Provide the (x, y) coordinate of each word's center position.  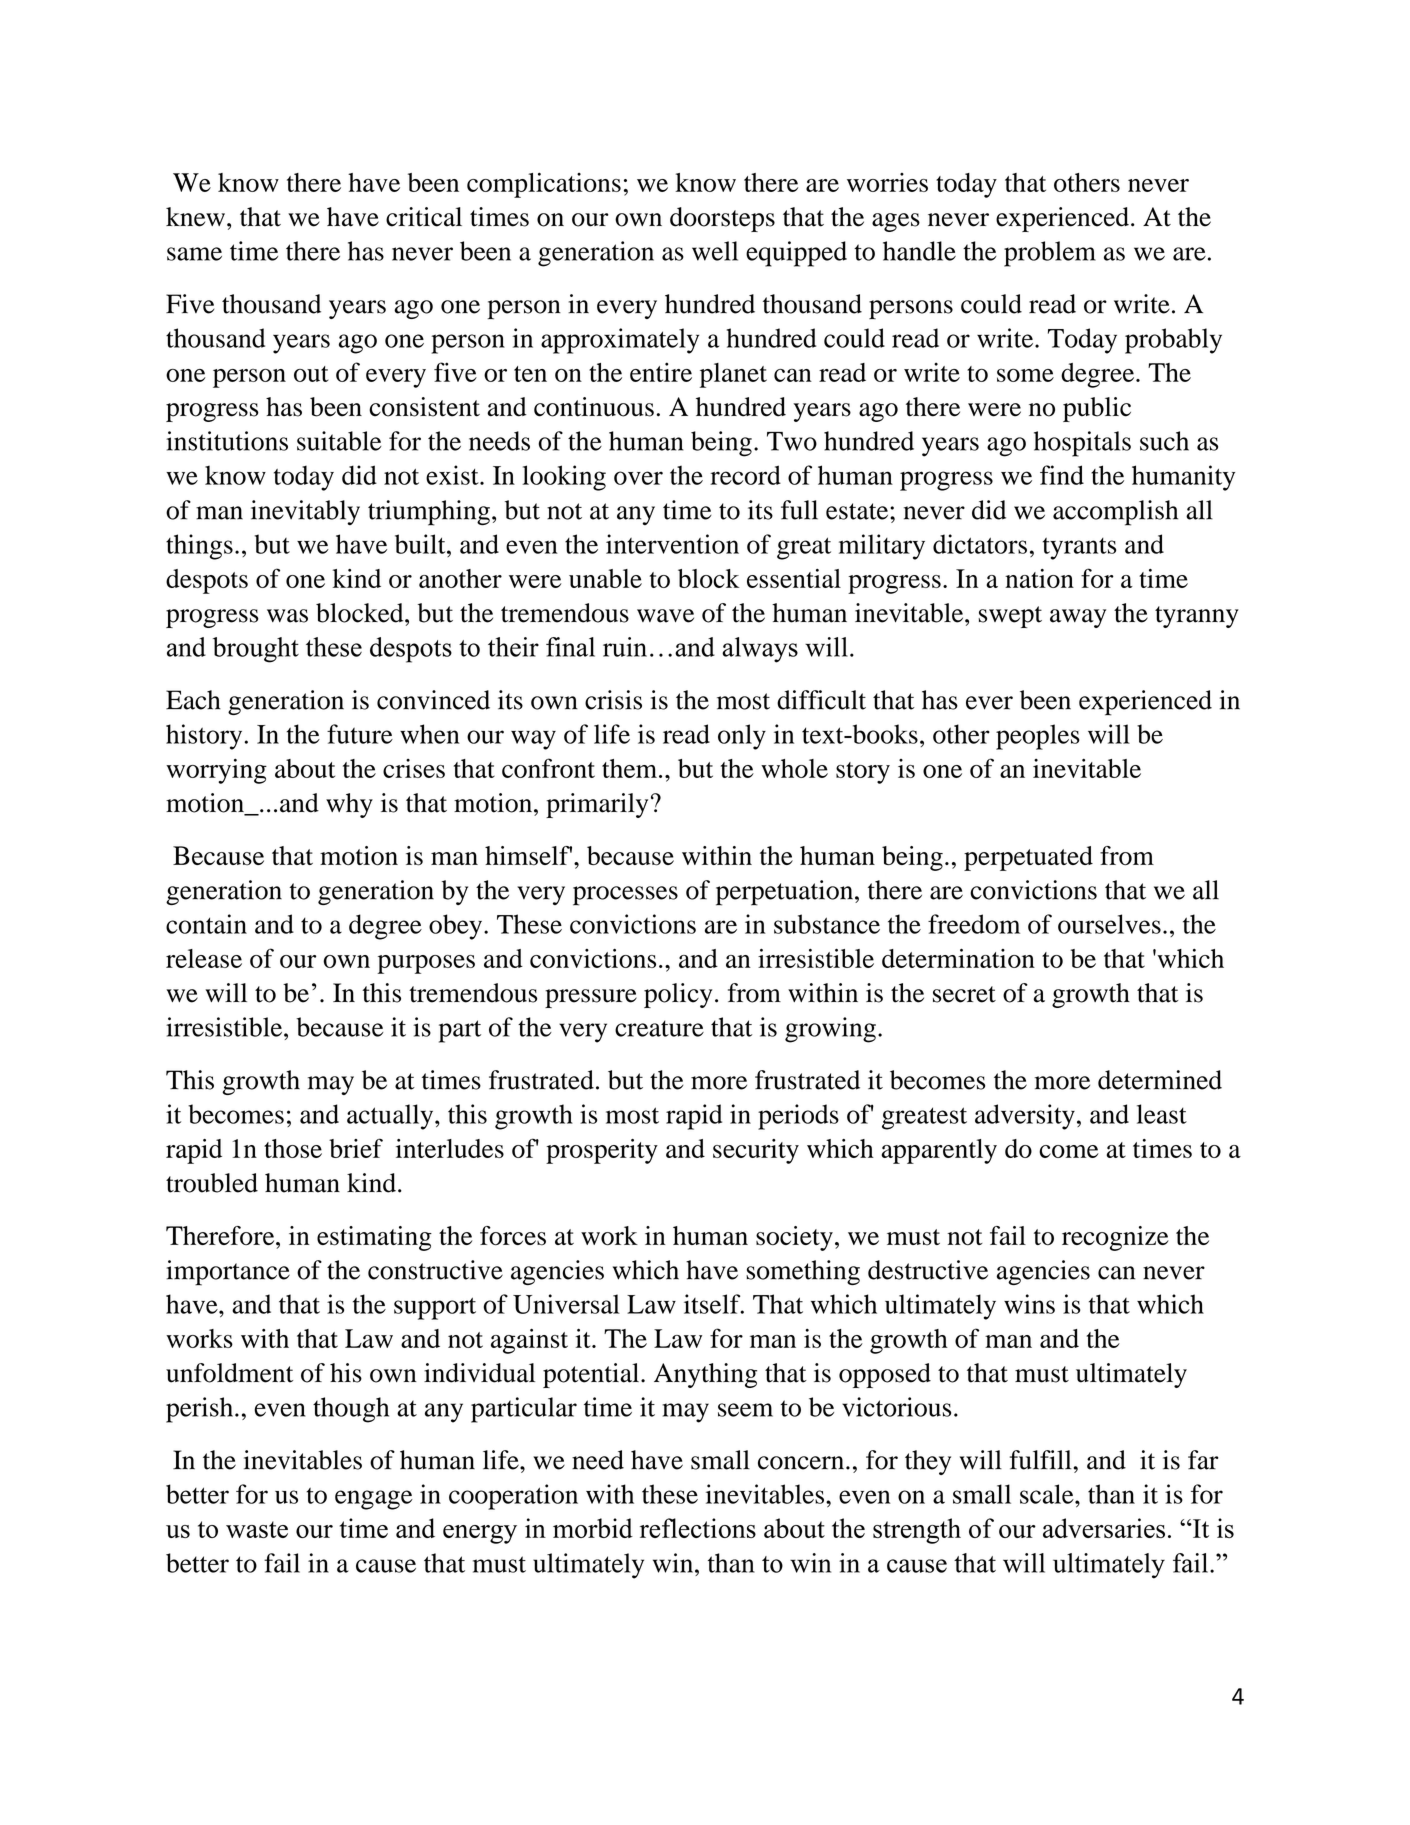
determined (1160, 1080)
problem (1050, 254)
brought (256, 650)
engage (374, 1500)
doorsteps (722, 219)
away (1078, 618)
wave (665, 616)
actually (391, 1117)
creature (659, 1028)
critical (424, 217)
